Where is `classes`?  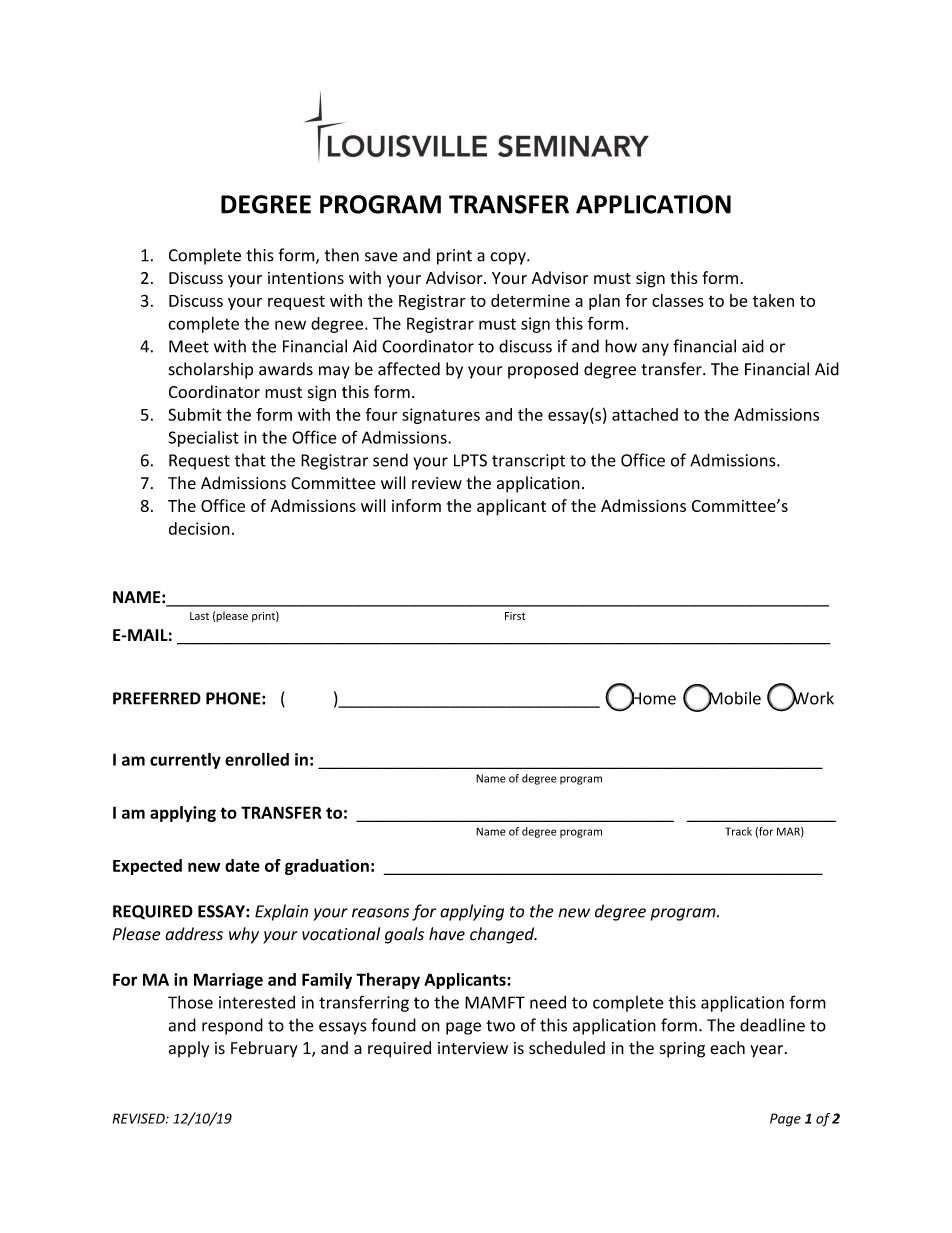 classes is located at coordinates (678, 300).
